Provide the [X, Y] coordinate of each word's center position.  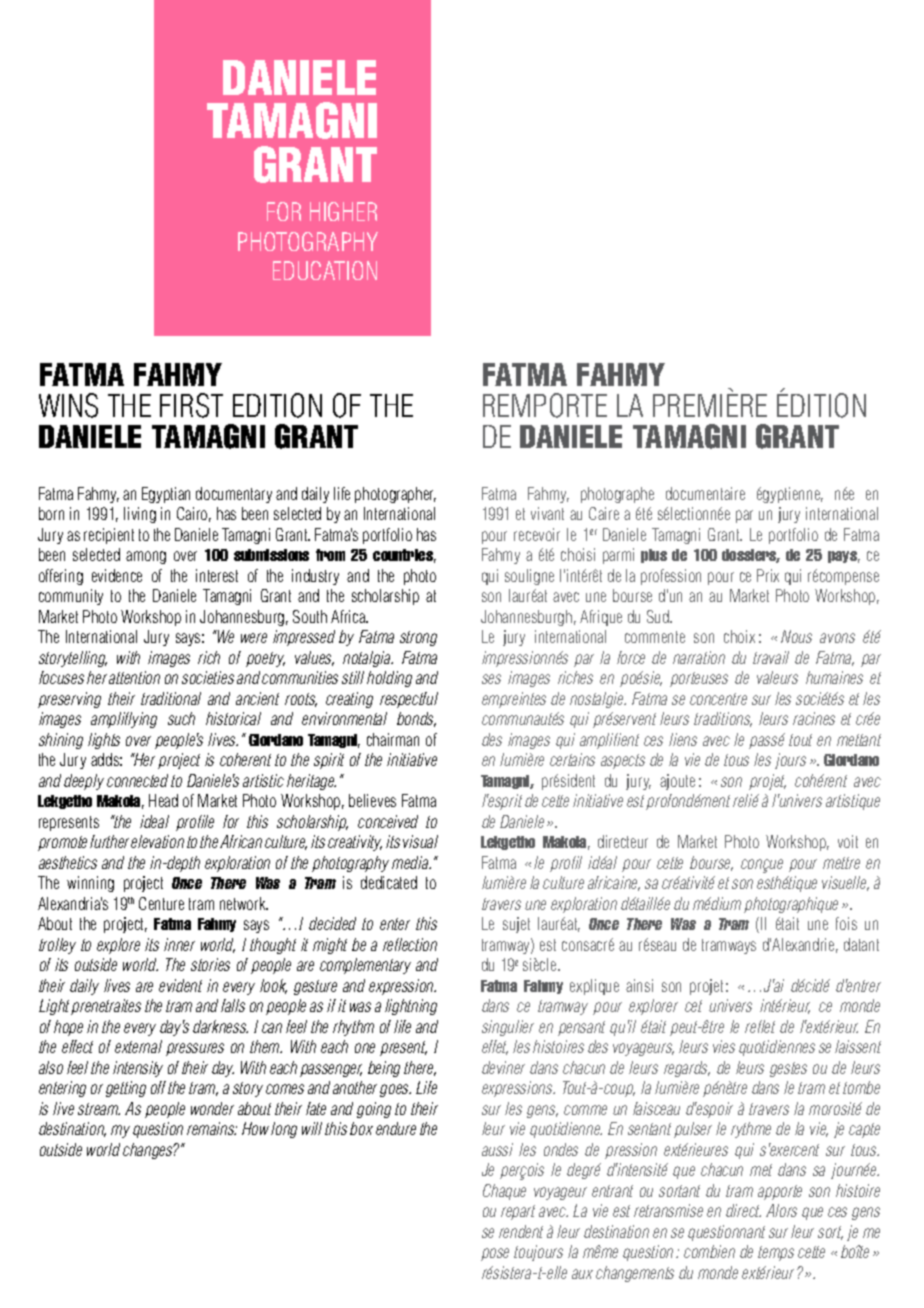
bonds [416, 719]
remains [212, 1128]
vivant [547, 513]
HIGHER [343, 211]
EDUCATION [325, 270]
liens [683, 739]
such [181, 718]
